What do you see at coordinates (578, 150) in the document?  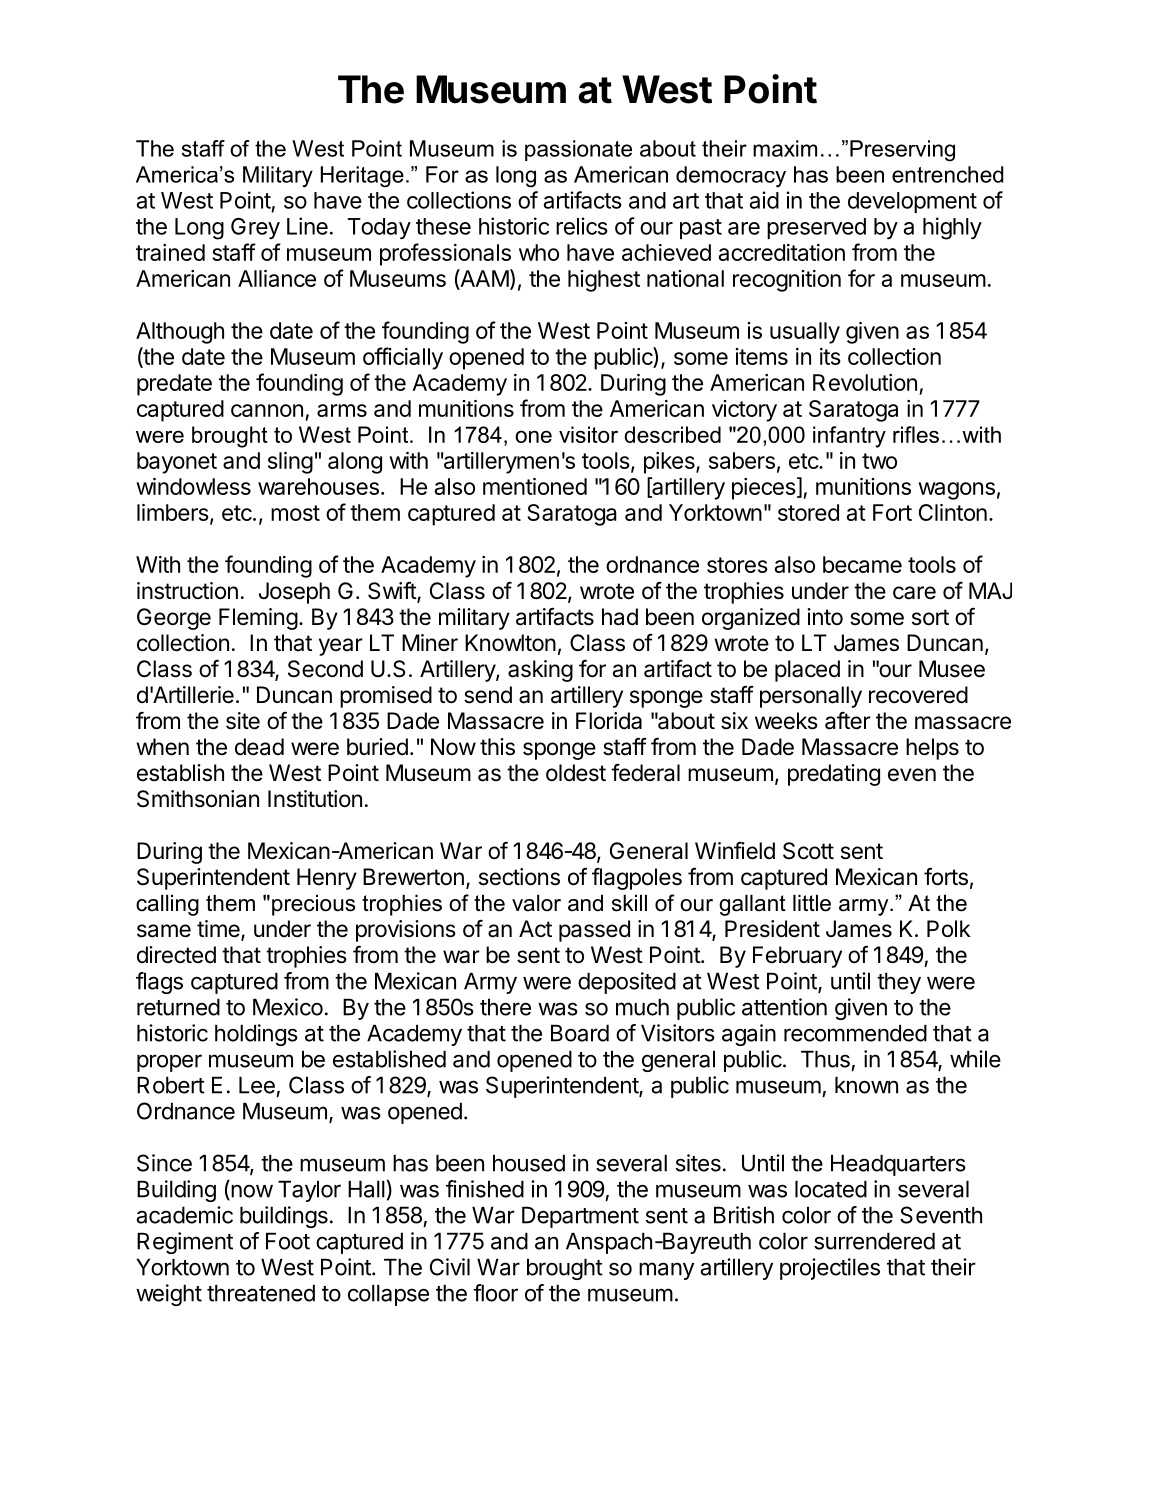 I see `passionate` at bounding box center [578, 150].
